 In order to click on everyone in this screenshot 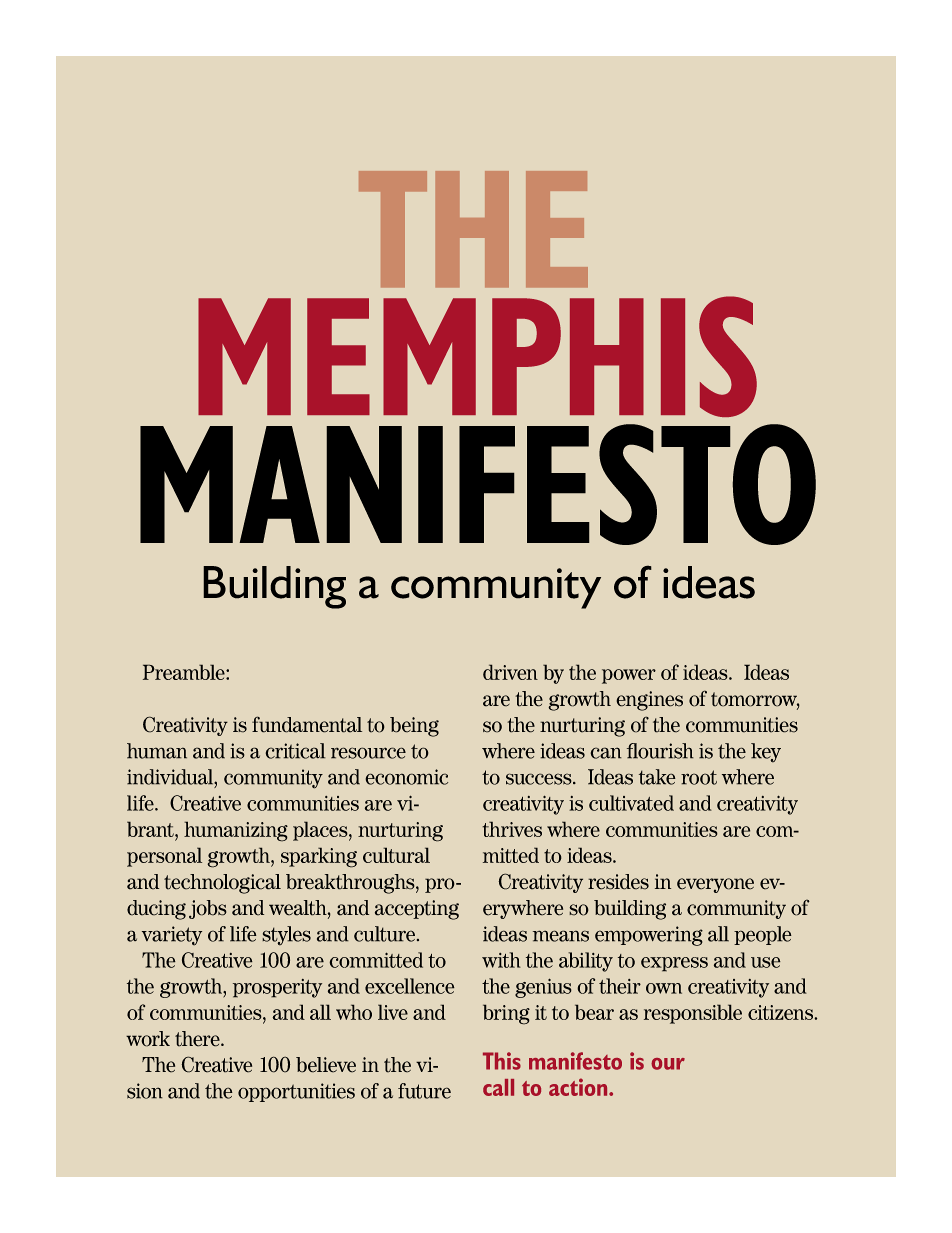, I will do `click(715, 885)`.
